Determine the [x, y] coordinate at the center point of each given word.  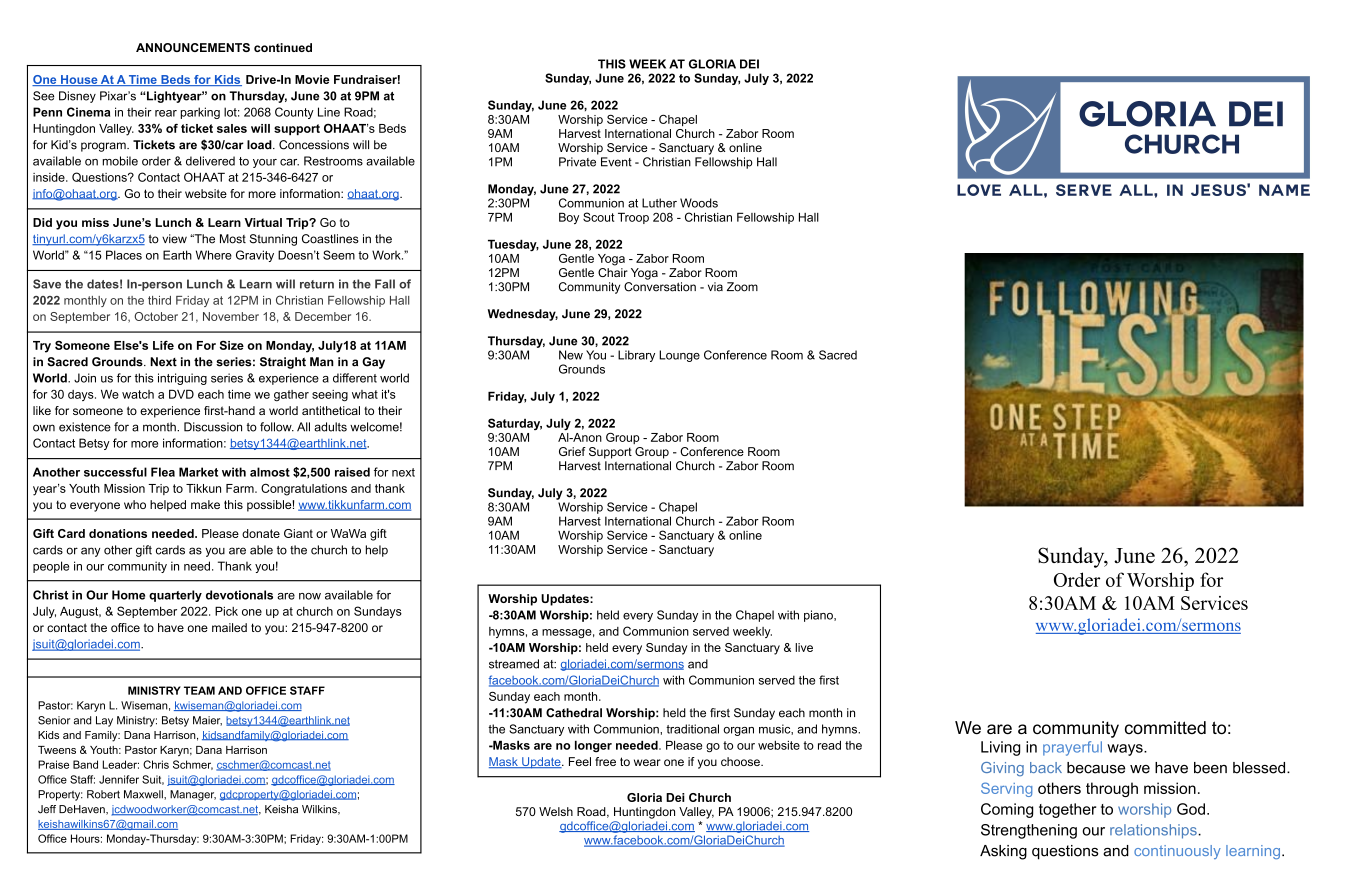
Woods [699, 203]
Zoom [742, 287]
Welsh [556, 811]
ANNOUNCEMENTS [193, 47]
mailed [229, 627]
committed [1165, 727]
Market [198, 472]
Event [616, 162]
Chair [613, 271]
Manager [193, 795]
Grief [572, 451]
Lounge [679, 356]
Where [214, 255]
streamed [514, 664]
